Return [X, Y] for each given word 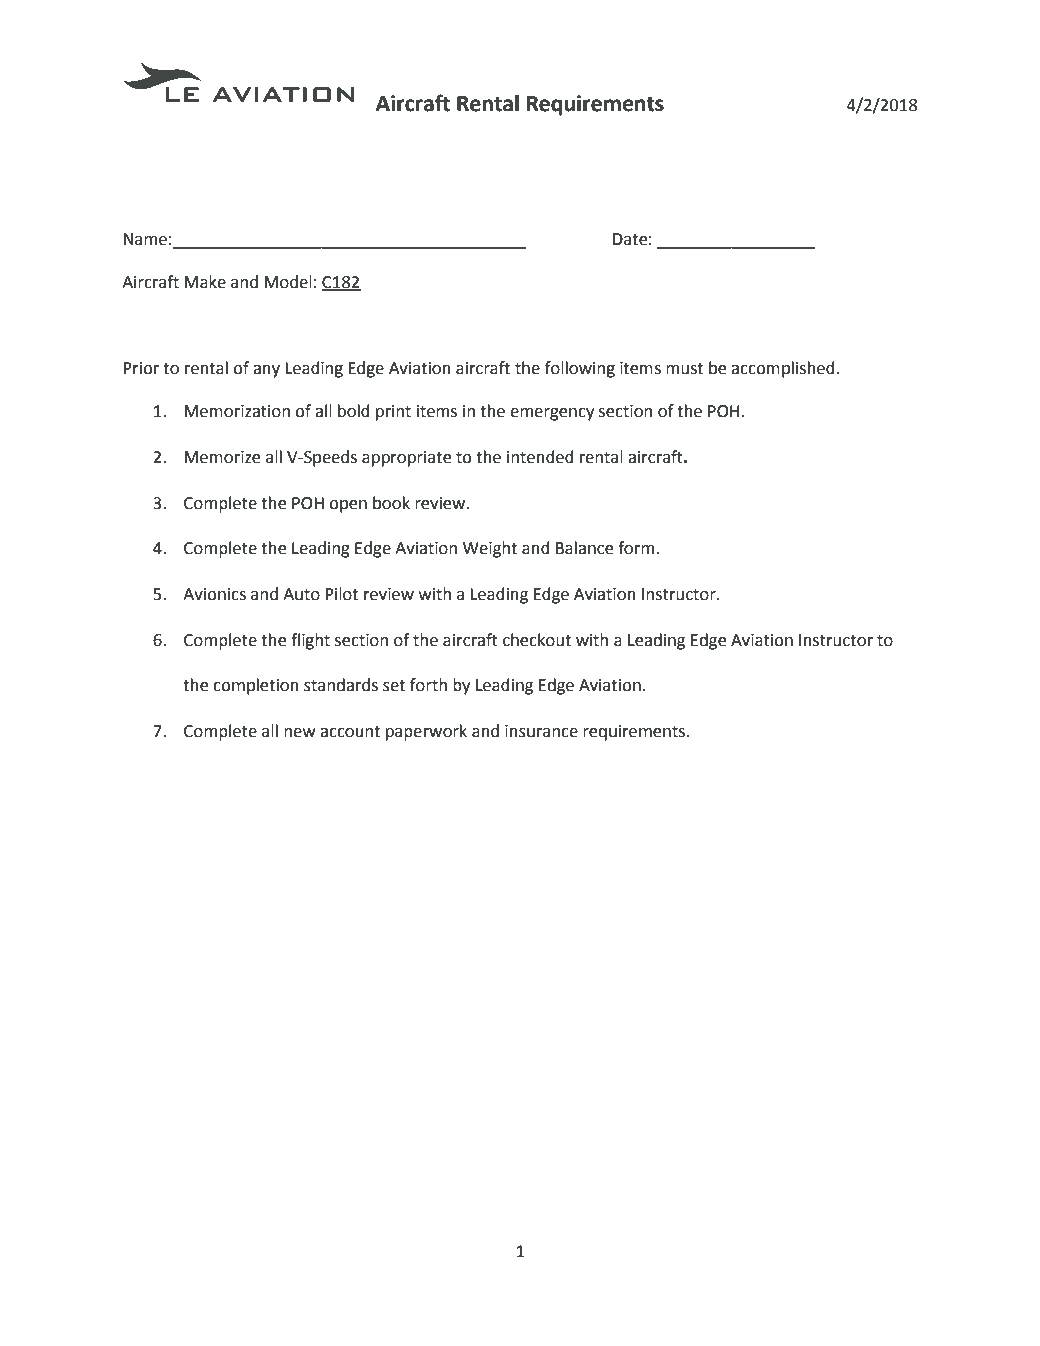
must [684, 369]
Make [205, 282]
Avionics [214, 594]
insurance [541, 731]
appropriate [407, 459]
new [300, 733]
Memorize [222, 457]
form [636, 548]
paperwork [426, 732]
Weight [490, 549]
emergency [552, 414]
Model [288, 282]
